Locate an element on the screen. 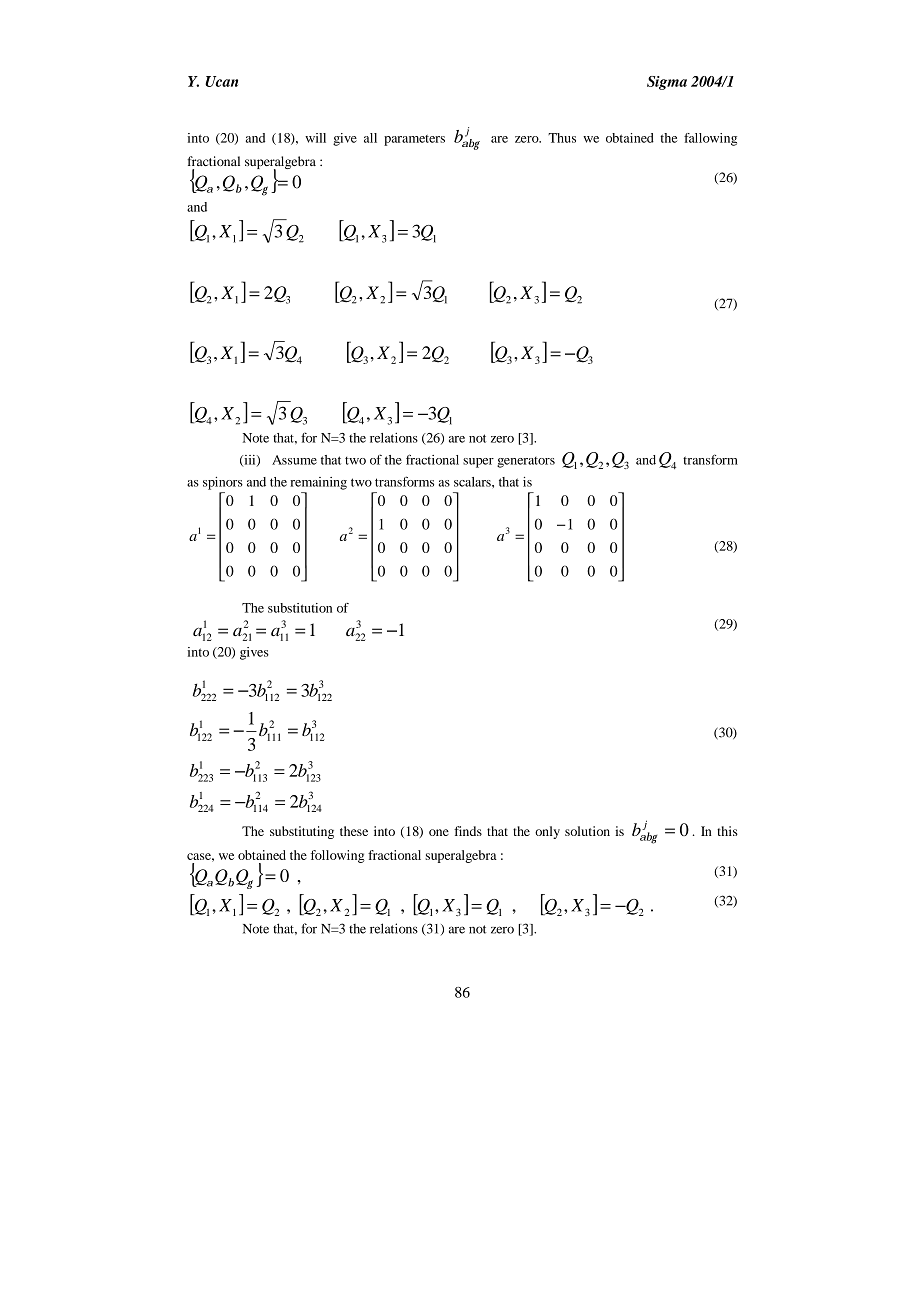 This screenshot has width=924, height=1307. Thus is located at coordinates (562, 138).
